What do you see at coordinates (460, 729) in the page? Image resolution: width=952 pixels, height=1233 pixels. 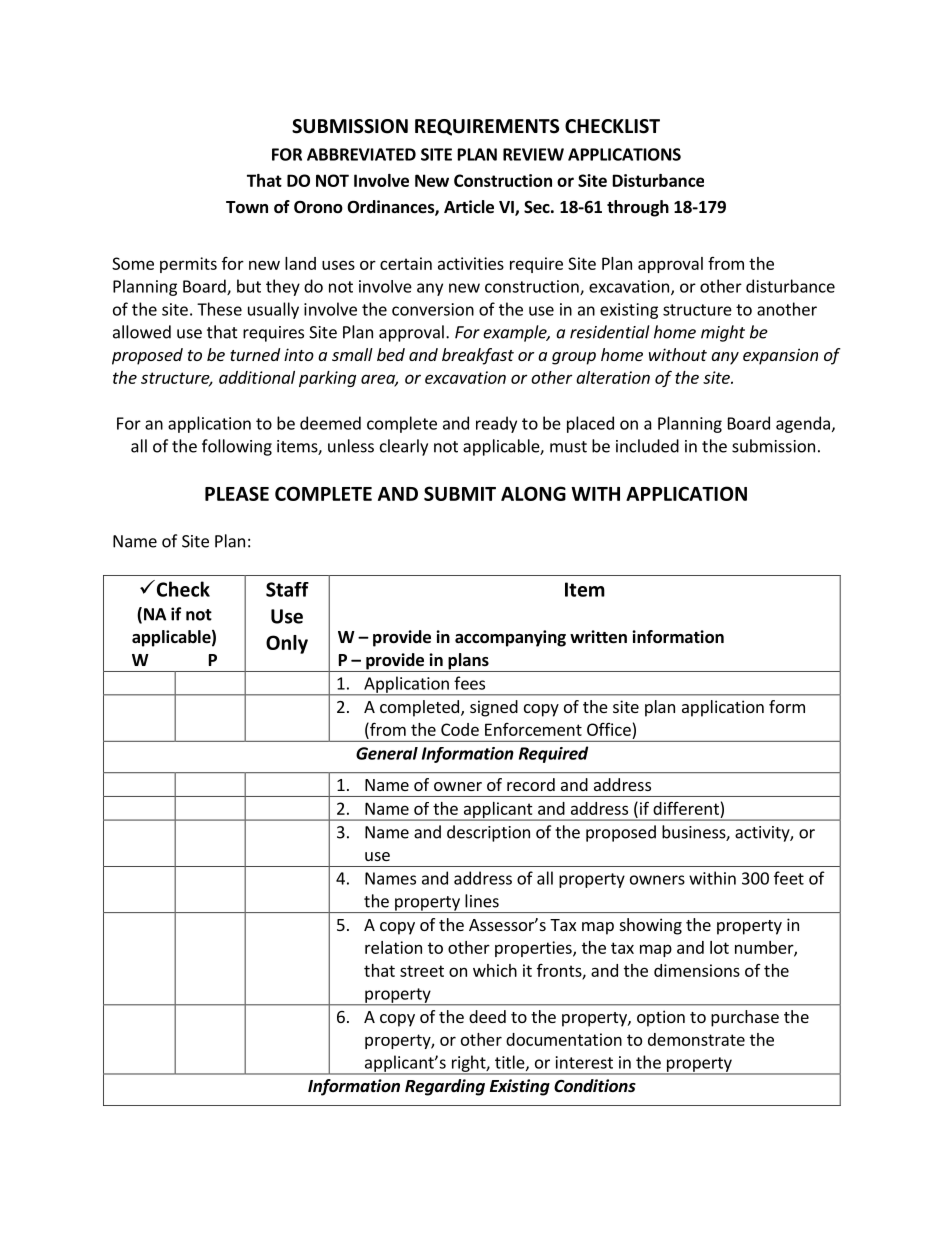 I see `Code` at bounding box center [460, 729].
